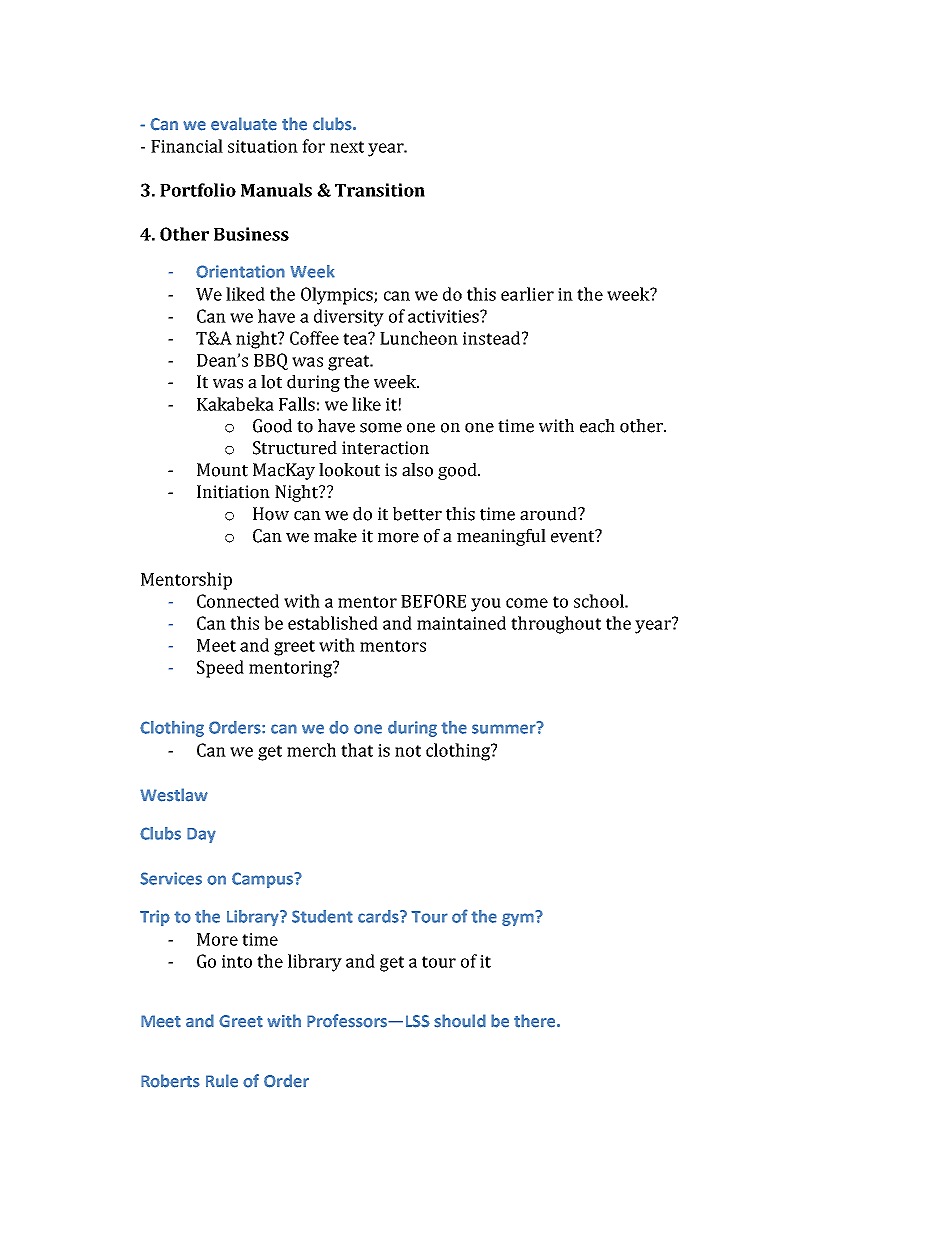  I want to click on great, so click(350, 363).
